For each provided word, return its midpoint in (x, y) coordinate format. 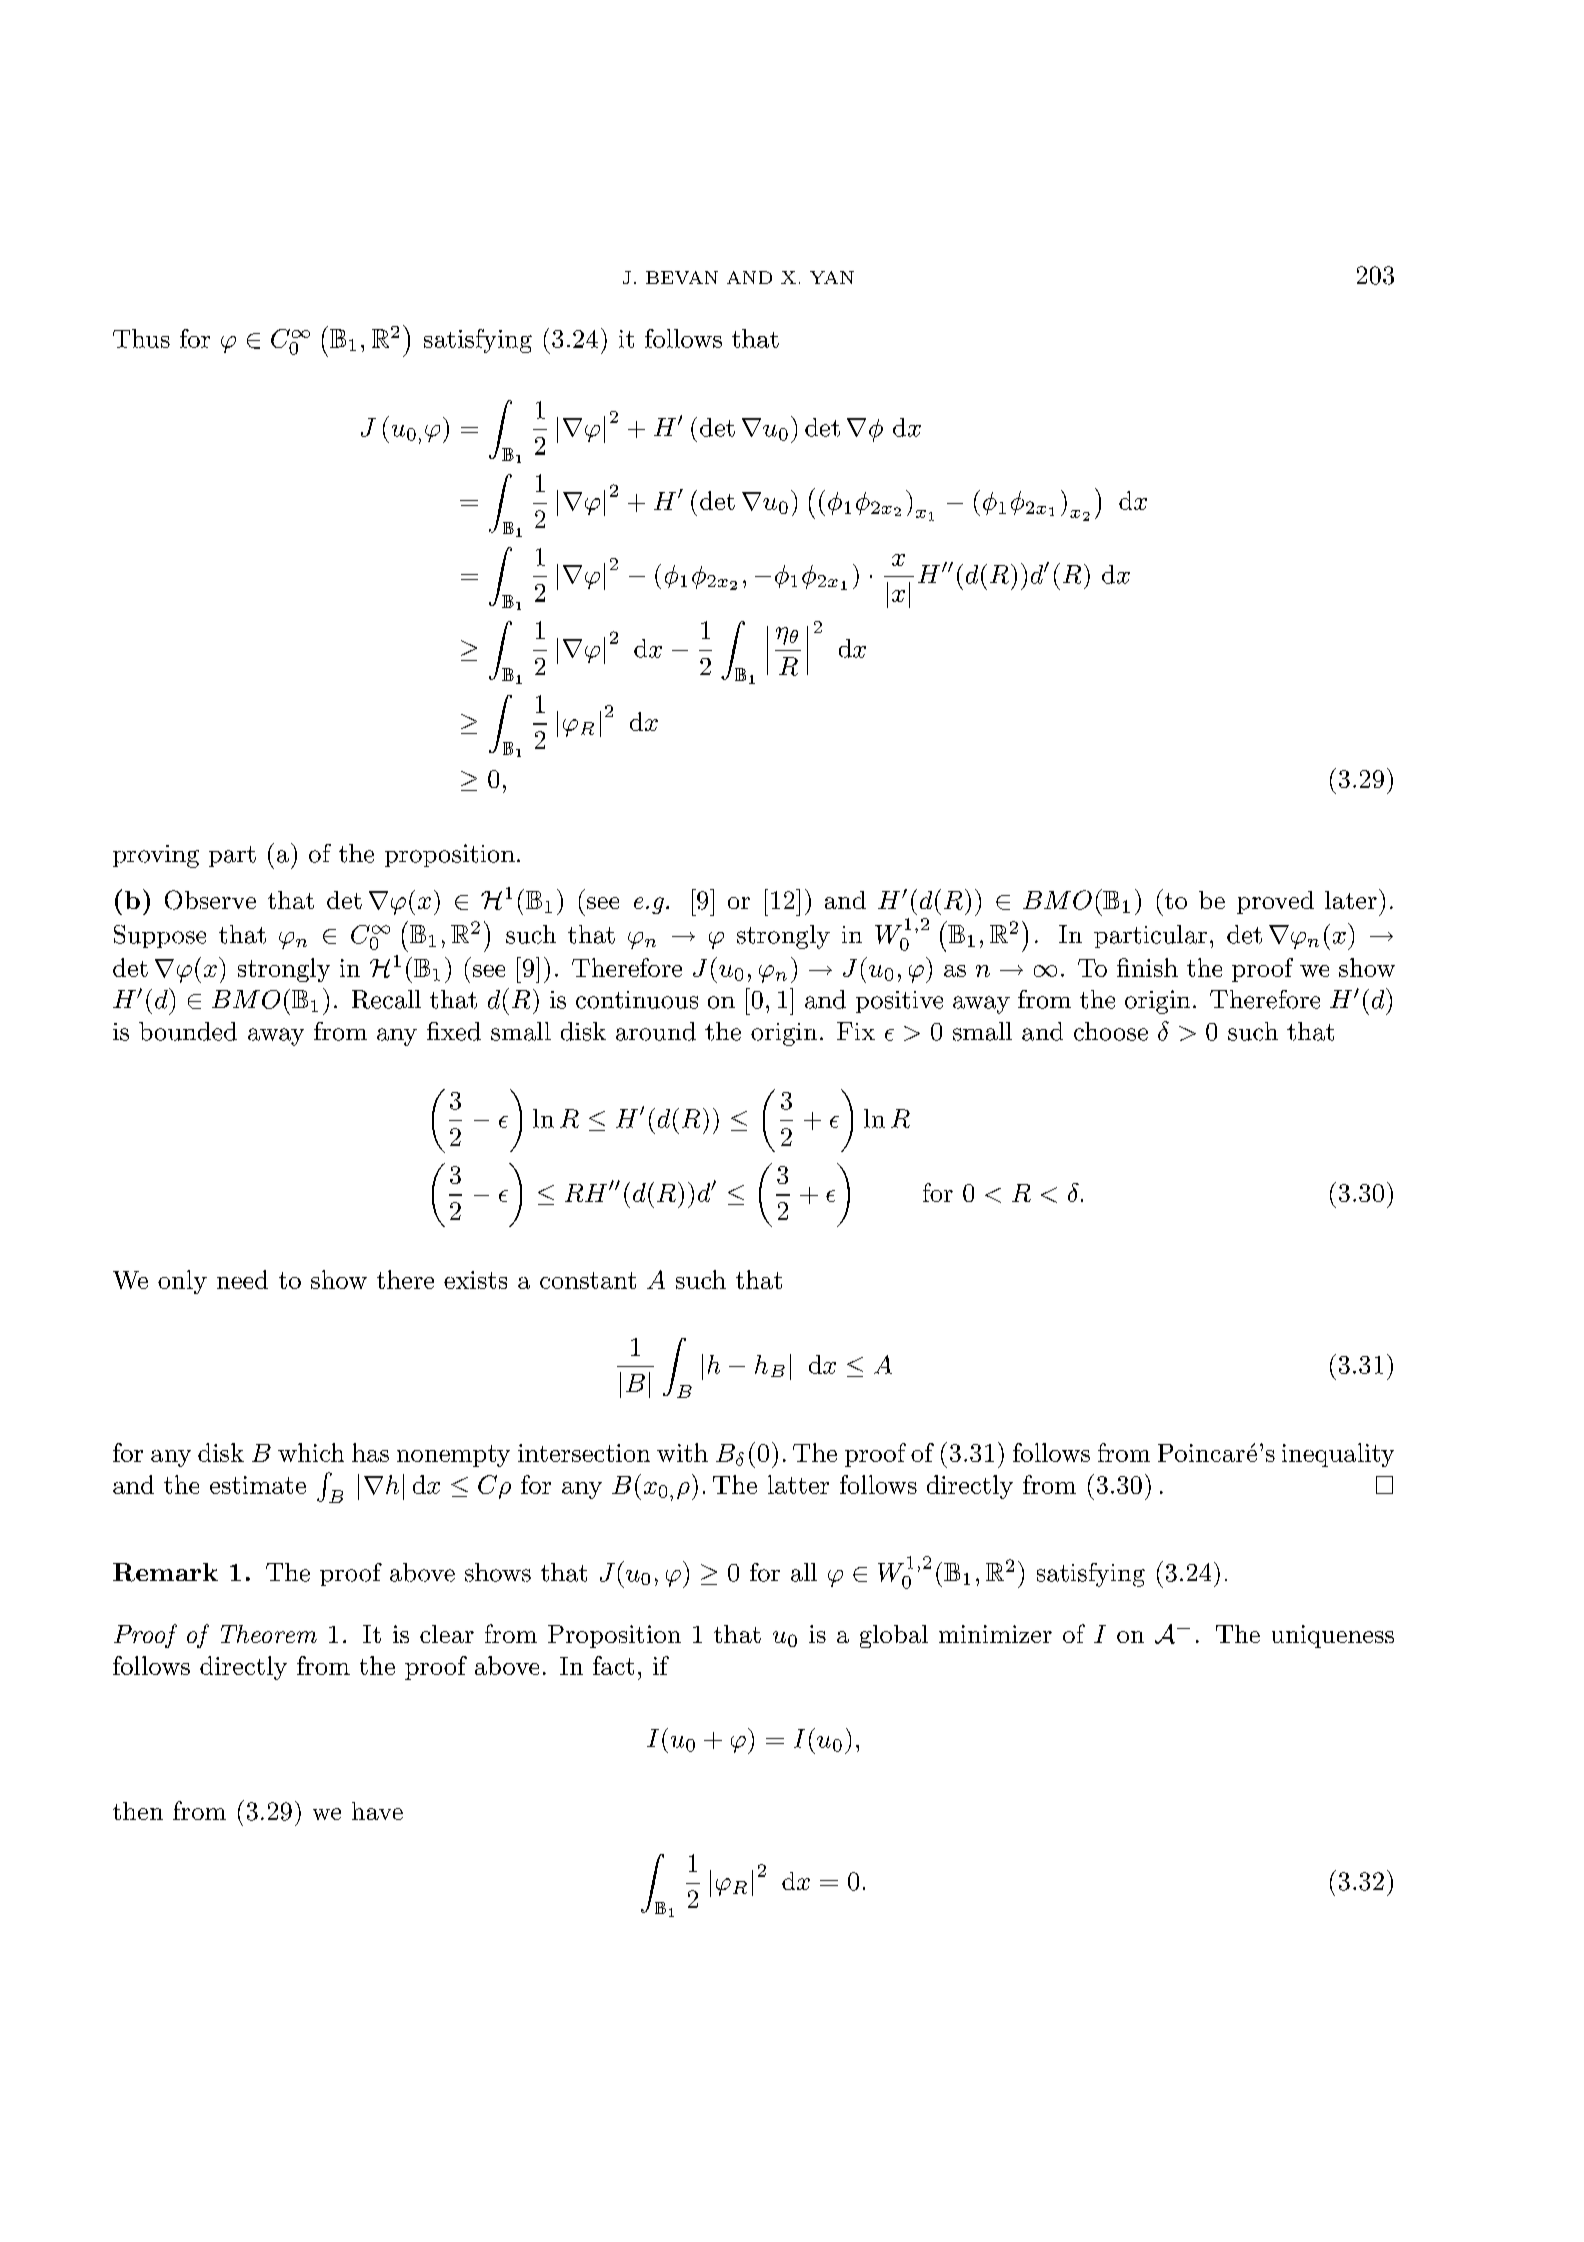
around (656, 1031)
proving (156, 856)
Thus (141, 338)
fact (613, 1665)
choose (1111, 1031)
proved (1275, 902)
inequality (1338, 1455)
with (682, 1452)
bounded (188, 1031)
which (311, 1452)
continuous (637, 1000)
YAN (832, 277)
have (377, 1811)
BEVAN (682, 277)
